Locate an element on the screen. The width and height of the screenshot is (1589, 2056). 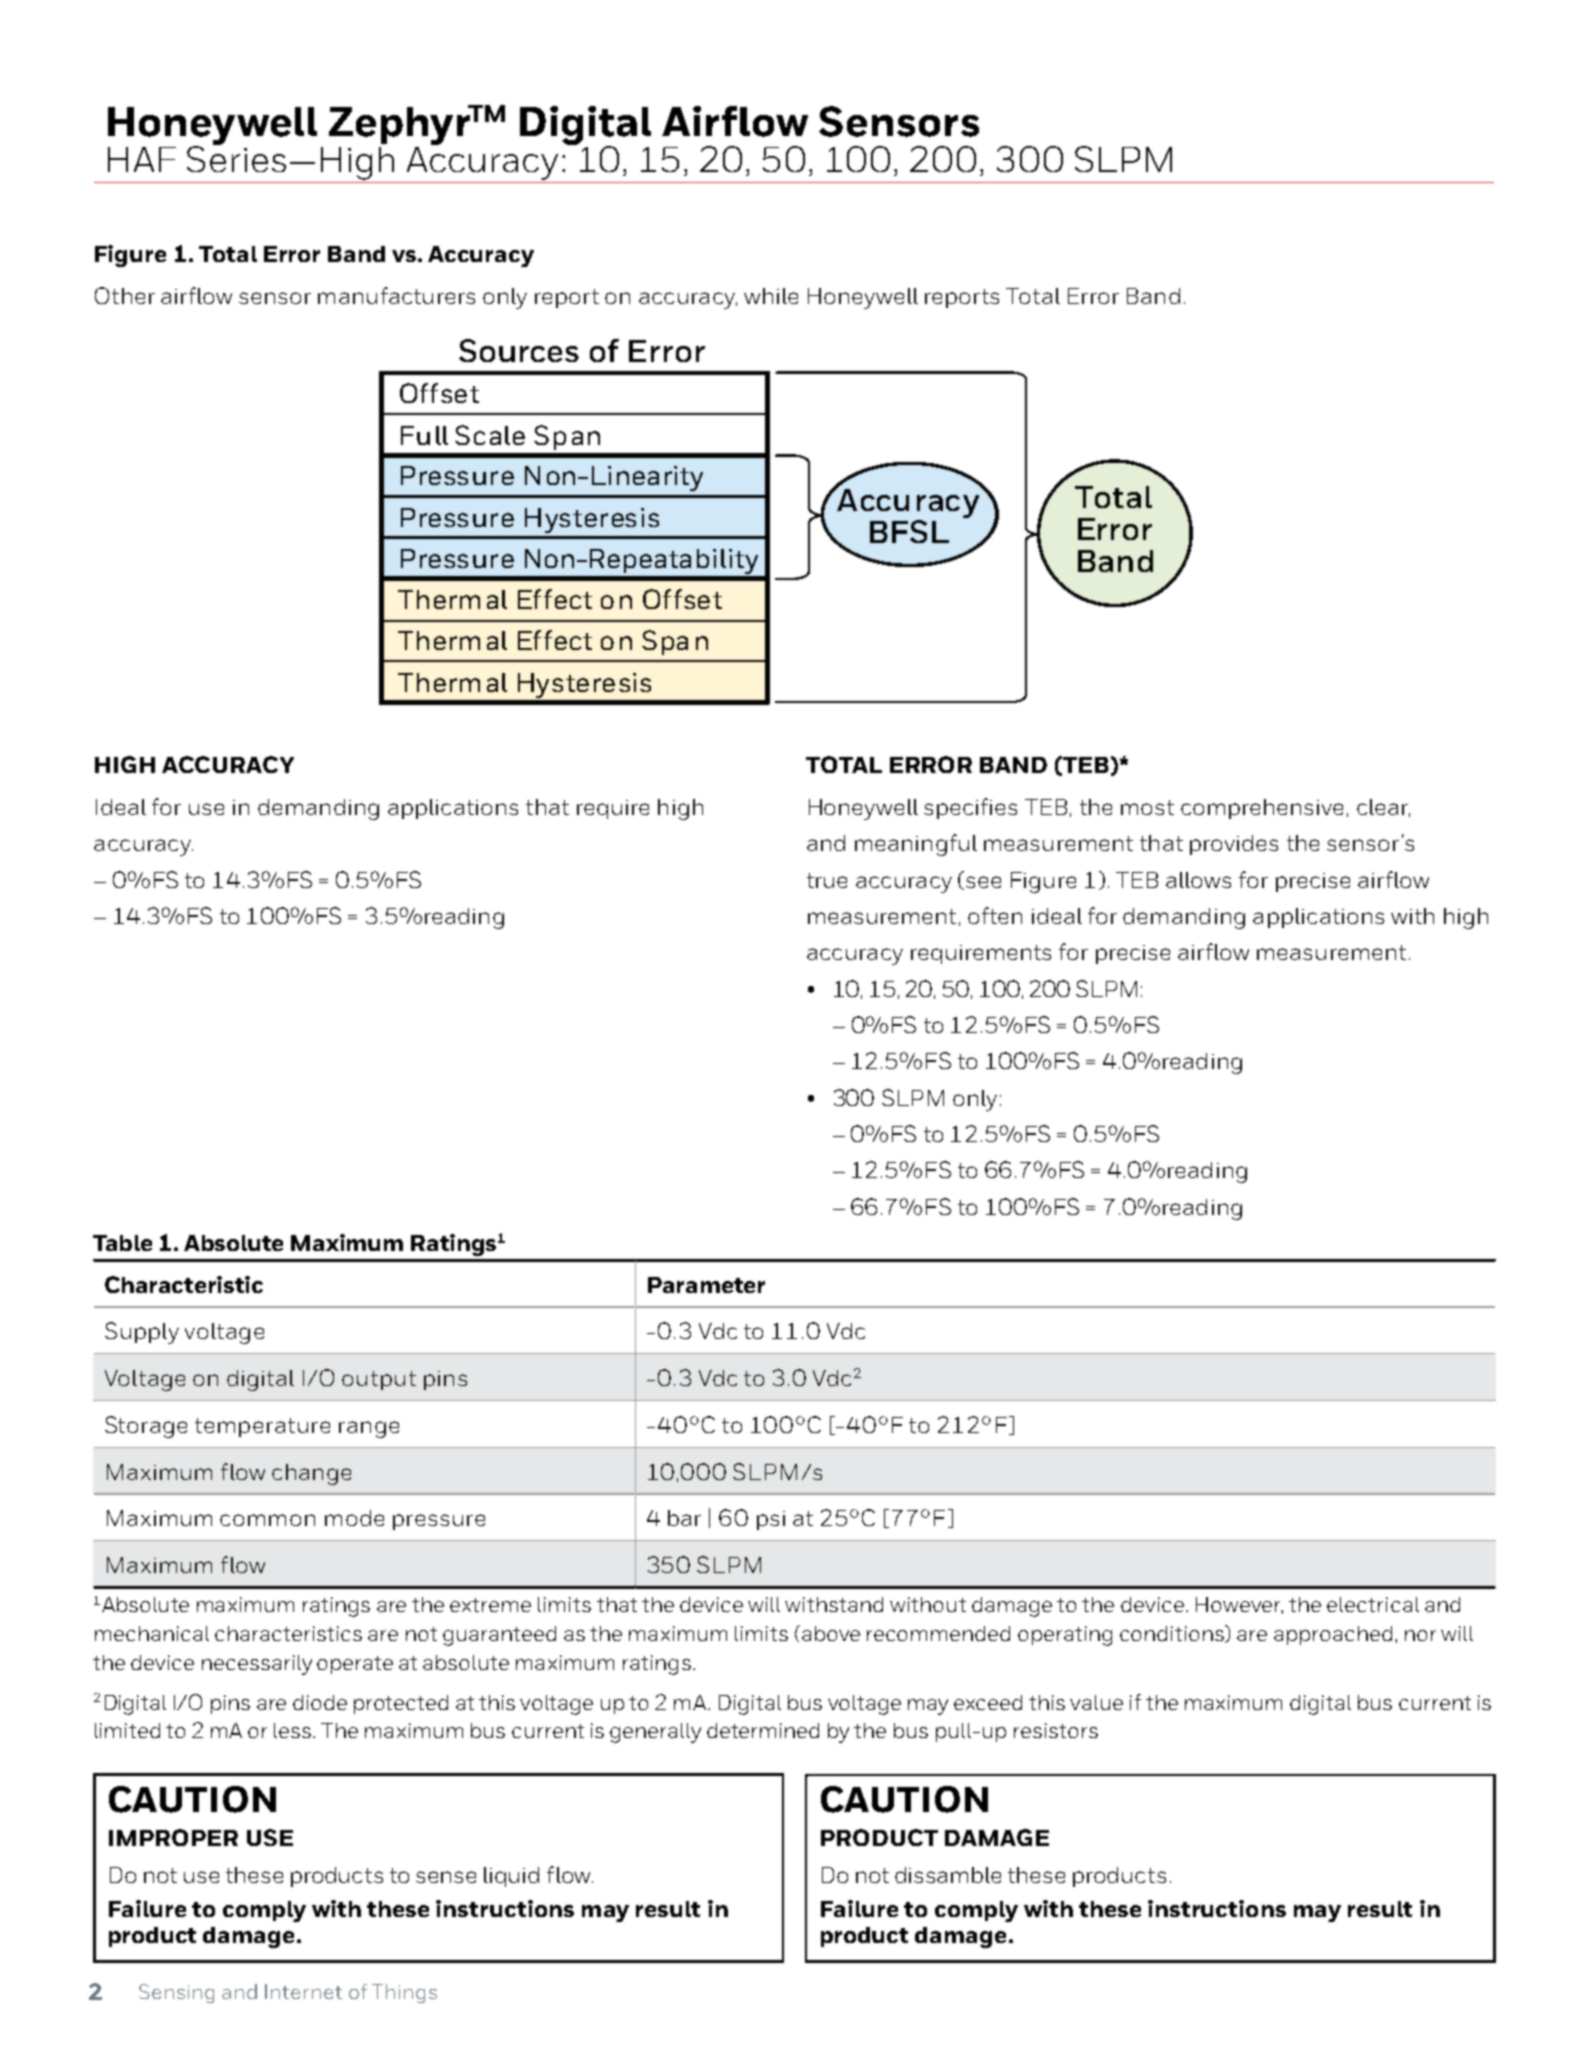
However is located at coordinates (1239, 1605).
